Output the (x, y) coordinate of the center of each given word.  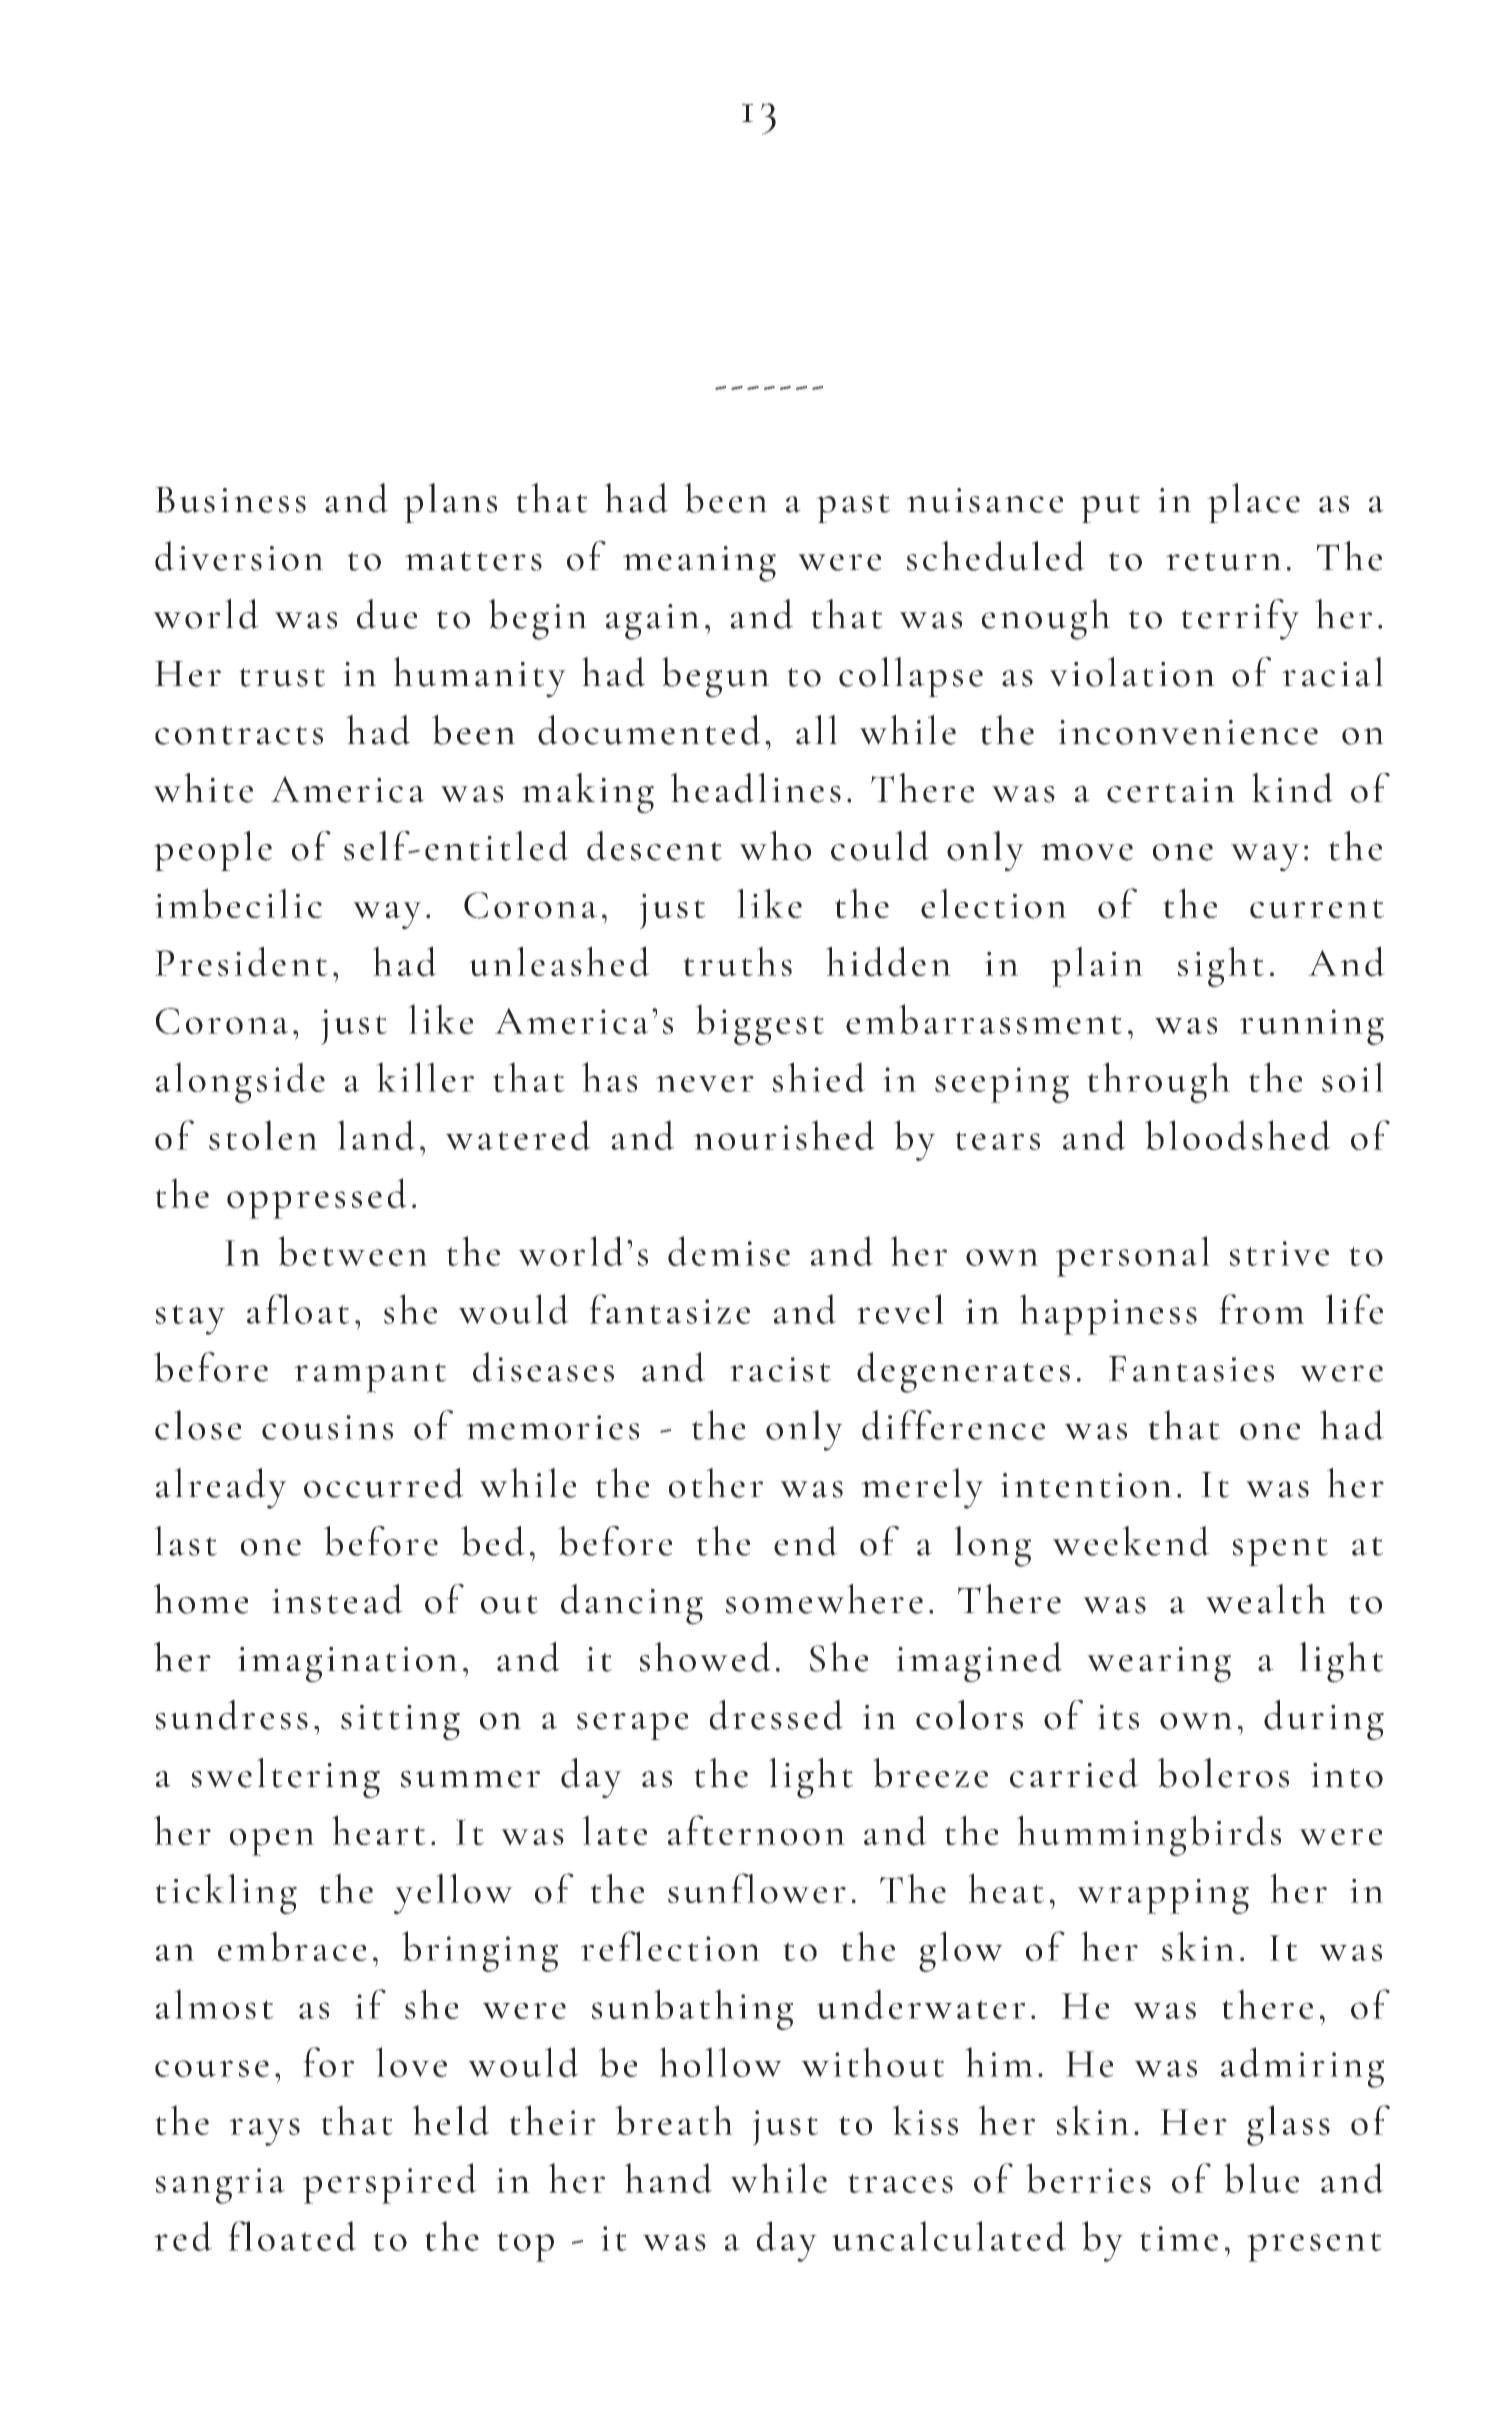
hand (668, 2178)
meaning (699, 564)
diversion (239, 556)
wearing (1159, 1665)
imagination (347, 1665)
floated (292, 2236)
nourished (784, 1135)
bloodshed (1238, 1135)
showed (705, 1657)
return (1223, 561)
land (376, 1135)
